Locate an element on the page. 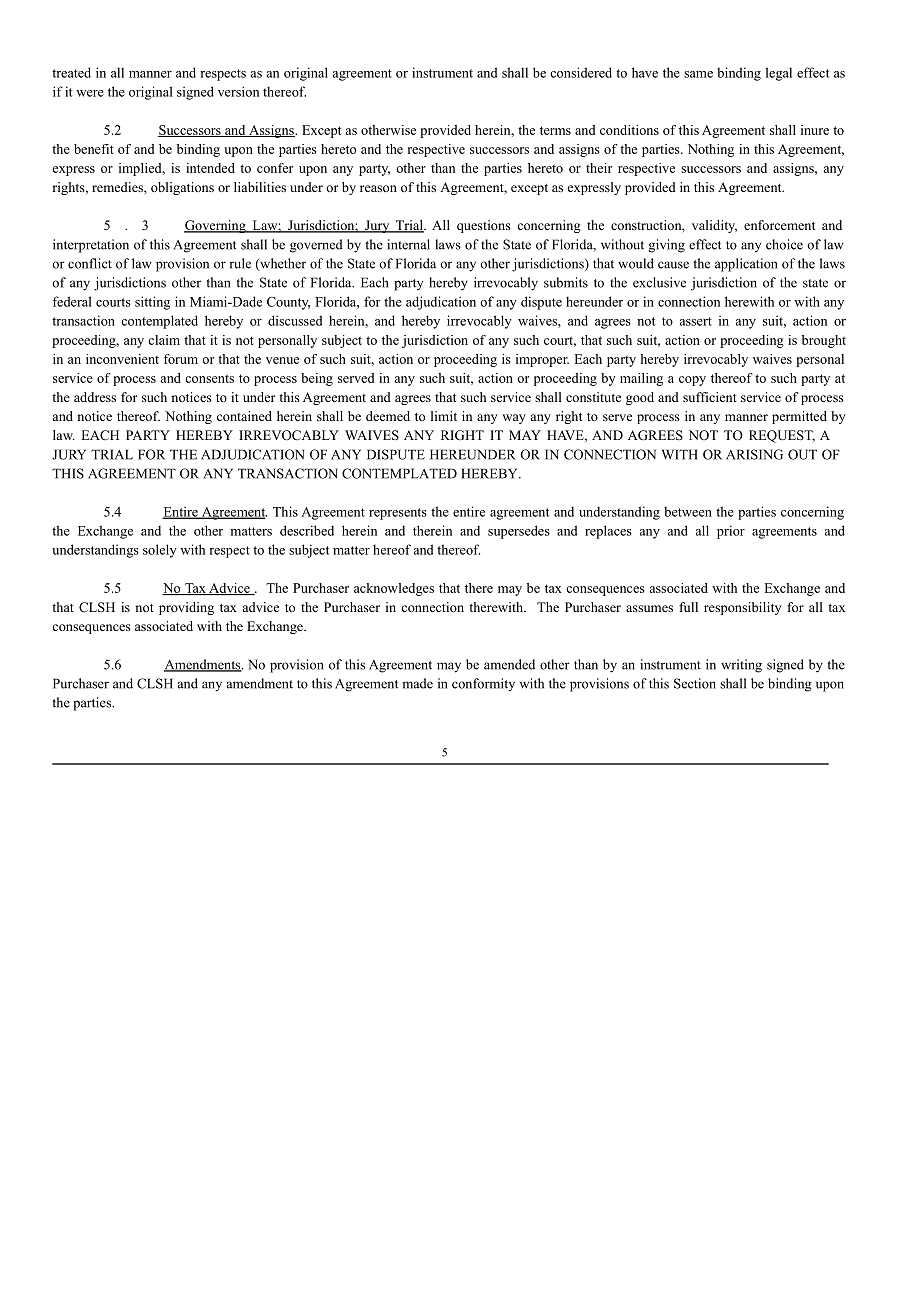 This document has width=924, height=1308. made is located at coordinates (417, 683).
